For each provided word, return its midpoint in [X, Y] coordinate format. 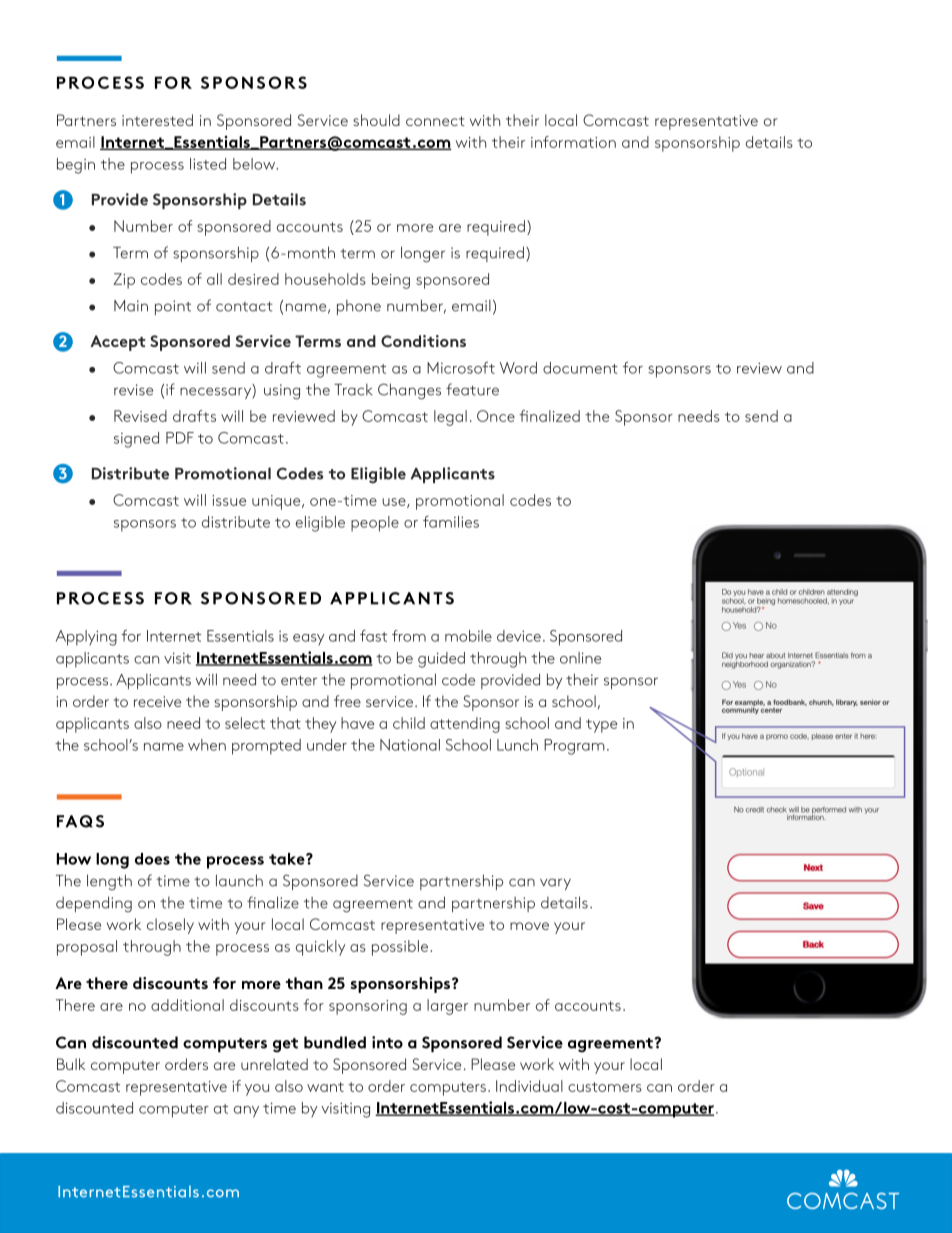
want [325, 1087]
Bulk [71, 1064]
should [376, 120]
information [573, 142]
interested [157, 120]
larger [447, 1007]
